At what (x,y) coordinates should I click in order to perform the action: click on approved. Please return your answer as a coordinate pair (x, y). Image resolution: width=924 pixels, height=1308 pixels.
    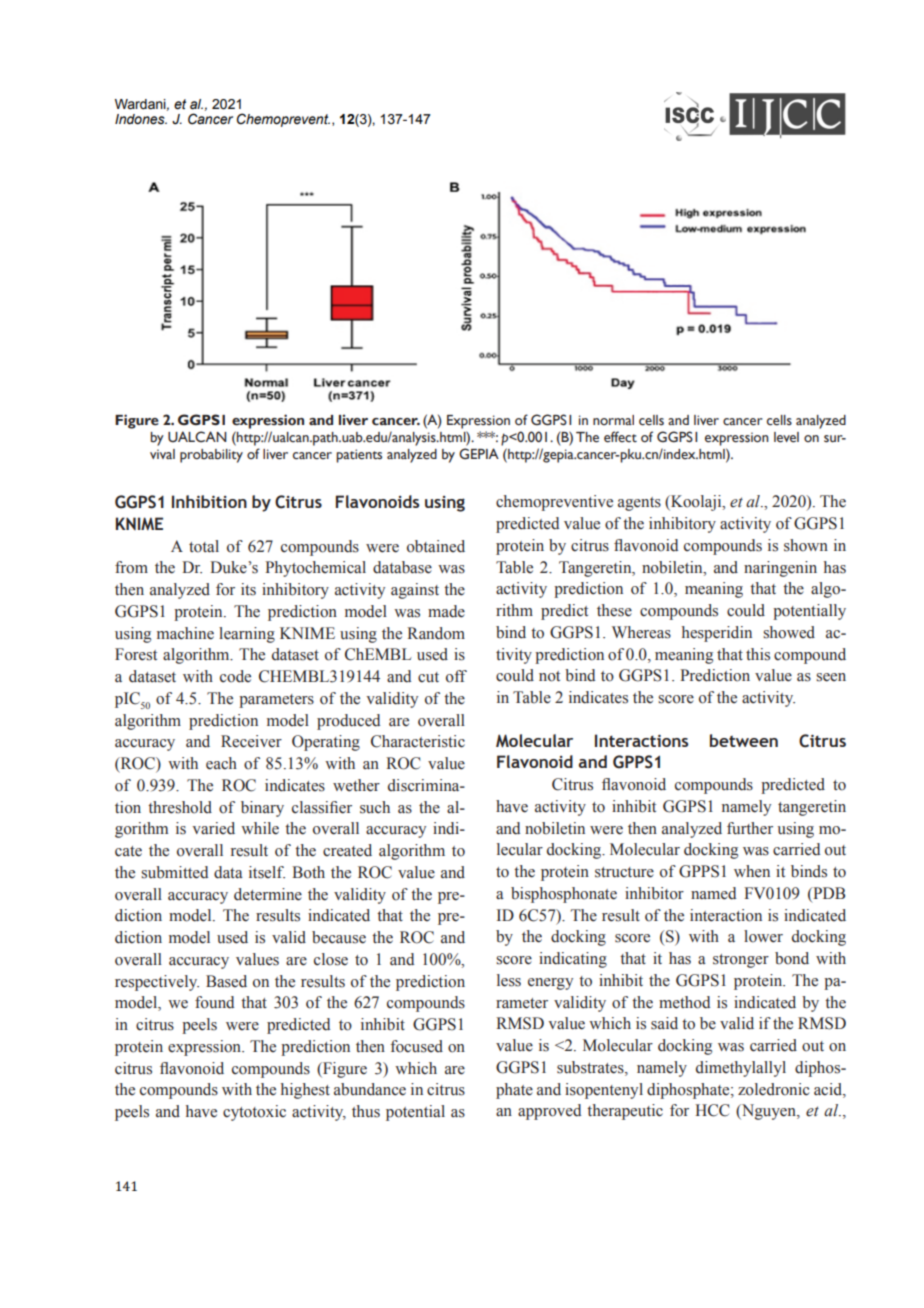
    Looking at the image, I should click on (549, 1112).
